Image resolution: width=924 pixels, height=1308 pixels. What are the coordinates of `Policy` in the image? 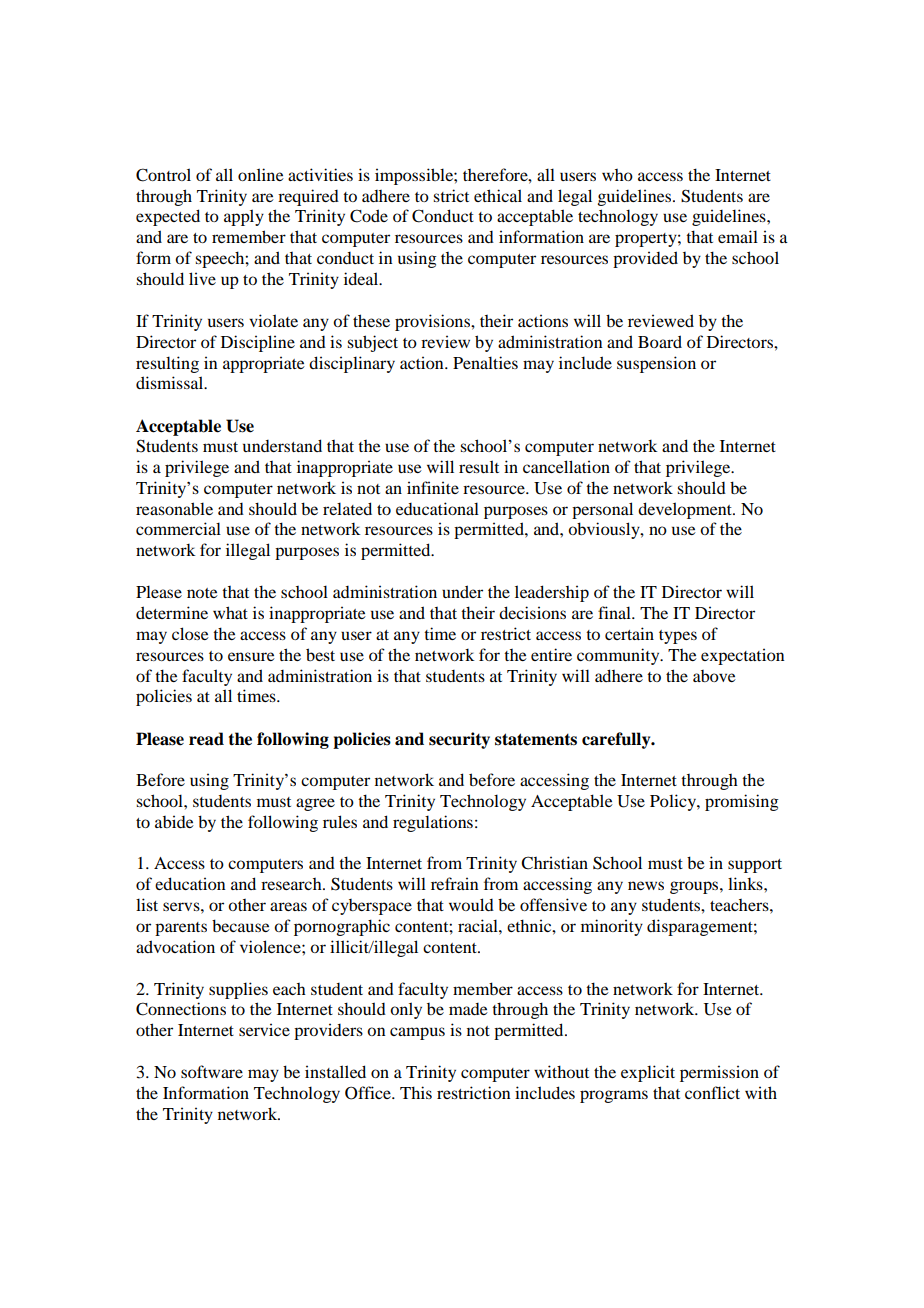 It's located at (674, 802).
